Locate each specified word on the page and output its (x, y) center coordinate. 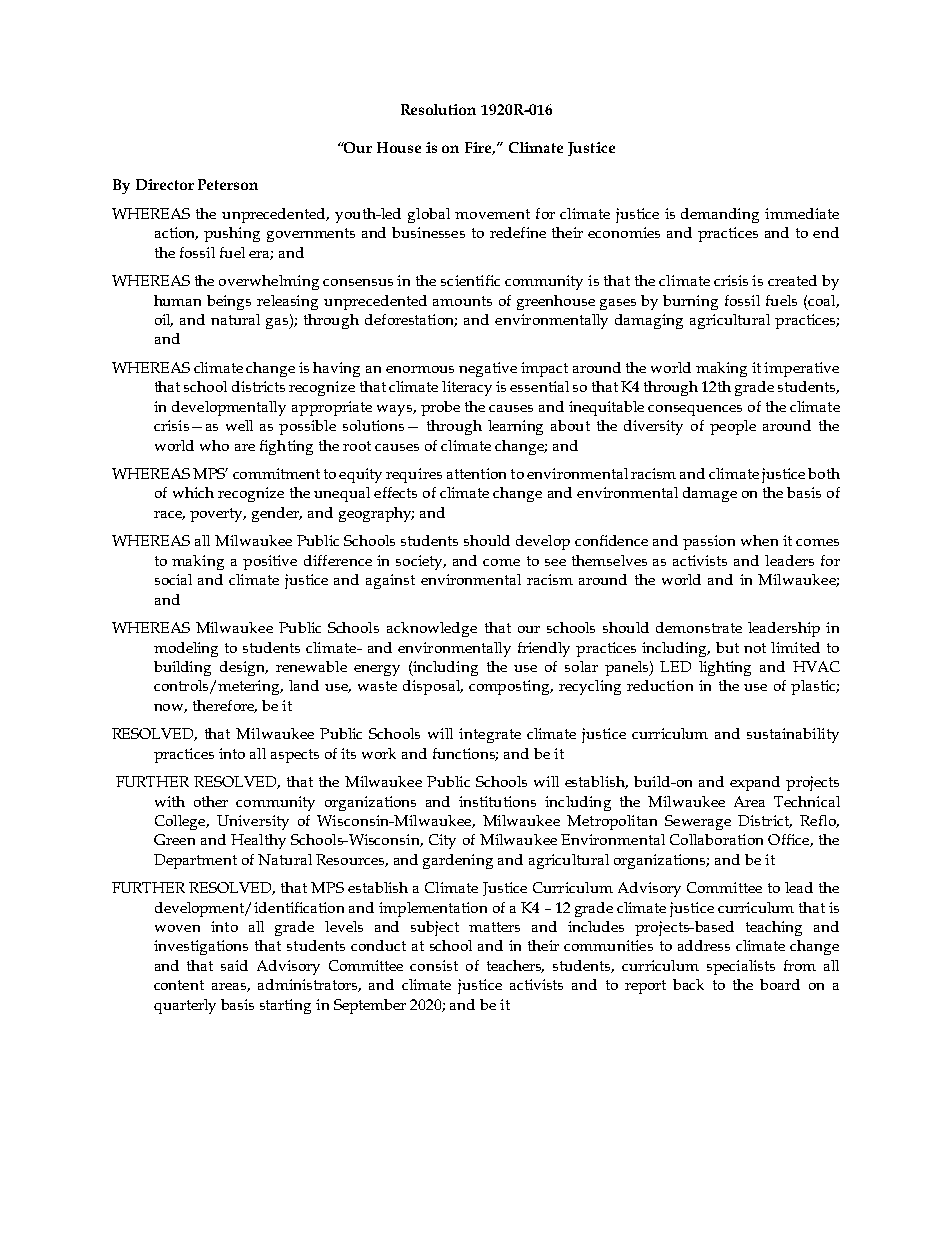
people (733, 427)
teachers (515, 966)
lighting (725, 668)
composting (511, 687)
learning (515, 427)
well (239, 425)
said (234, 965)
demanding (720, 215)
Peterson (228, 184)
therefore (225, 706)
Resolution (438, 109)
